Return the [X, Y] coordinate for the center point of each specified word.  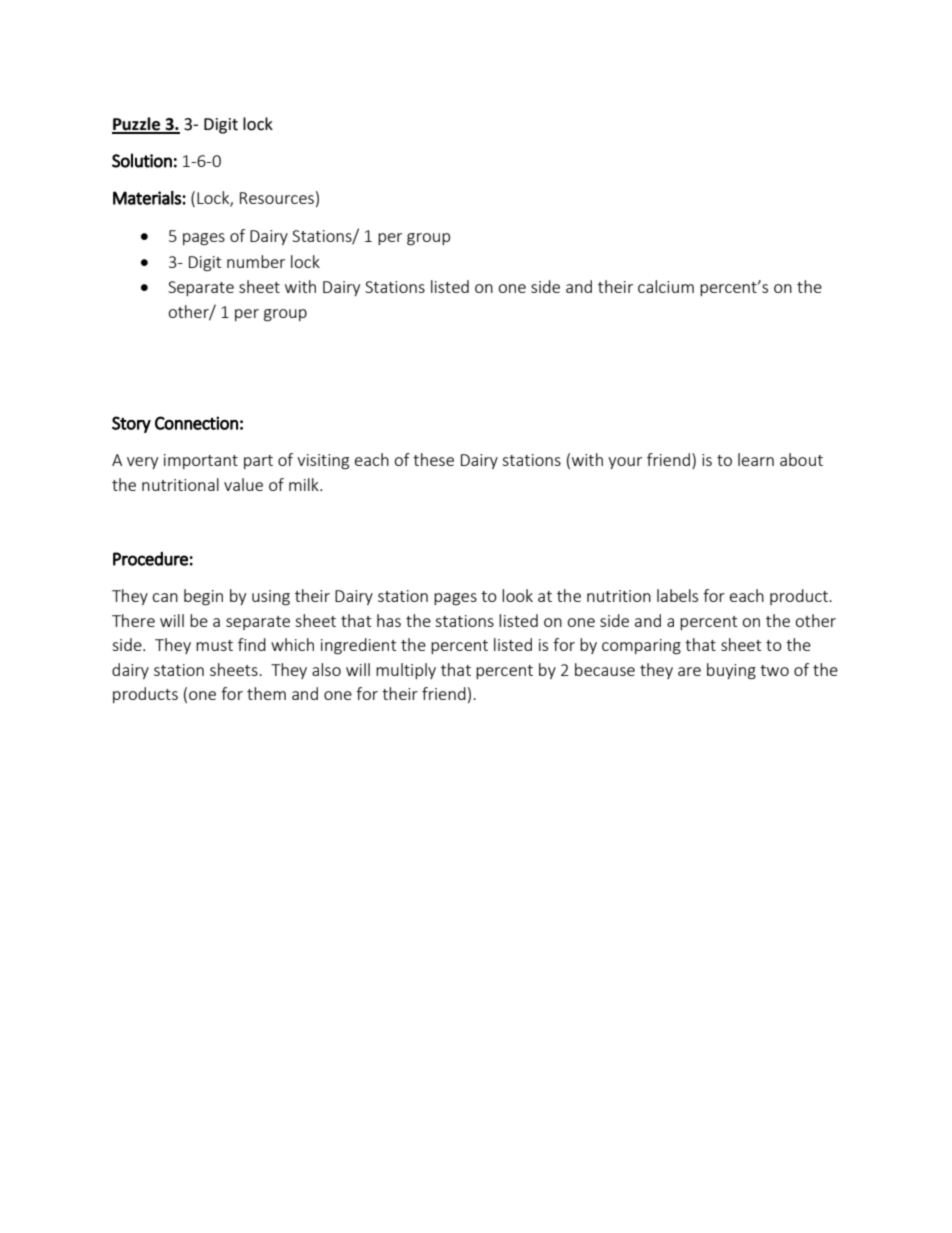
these [433, 459]
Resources [277, 198]
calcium [666, 286]
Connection [196, 423]
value [243, 484]
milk [305, 484]
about [801, 459]
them [266, 693]
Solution [142, 160]
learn [756, 459]
